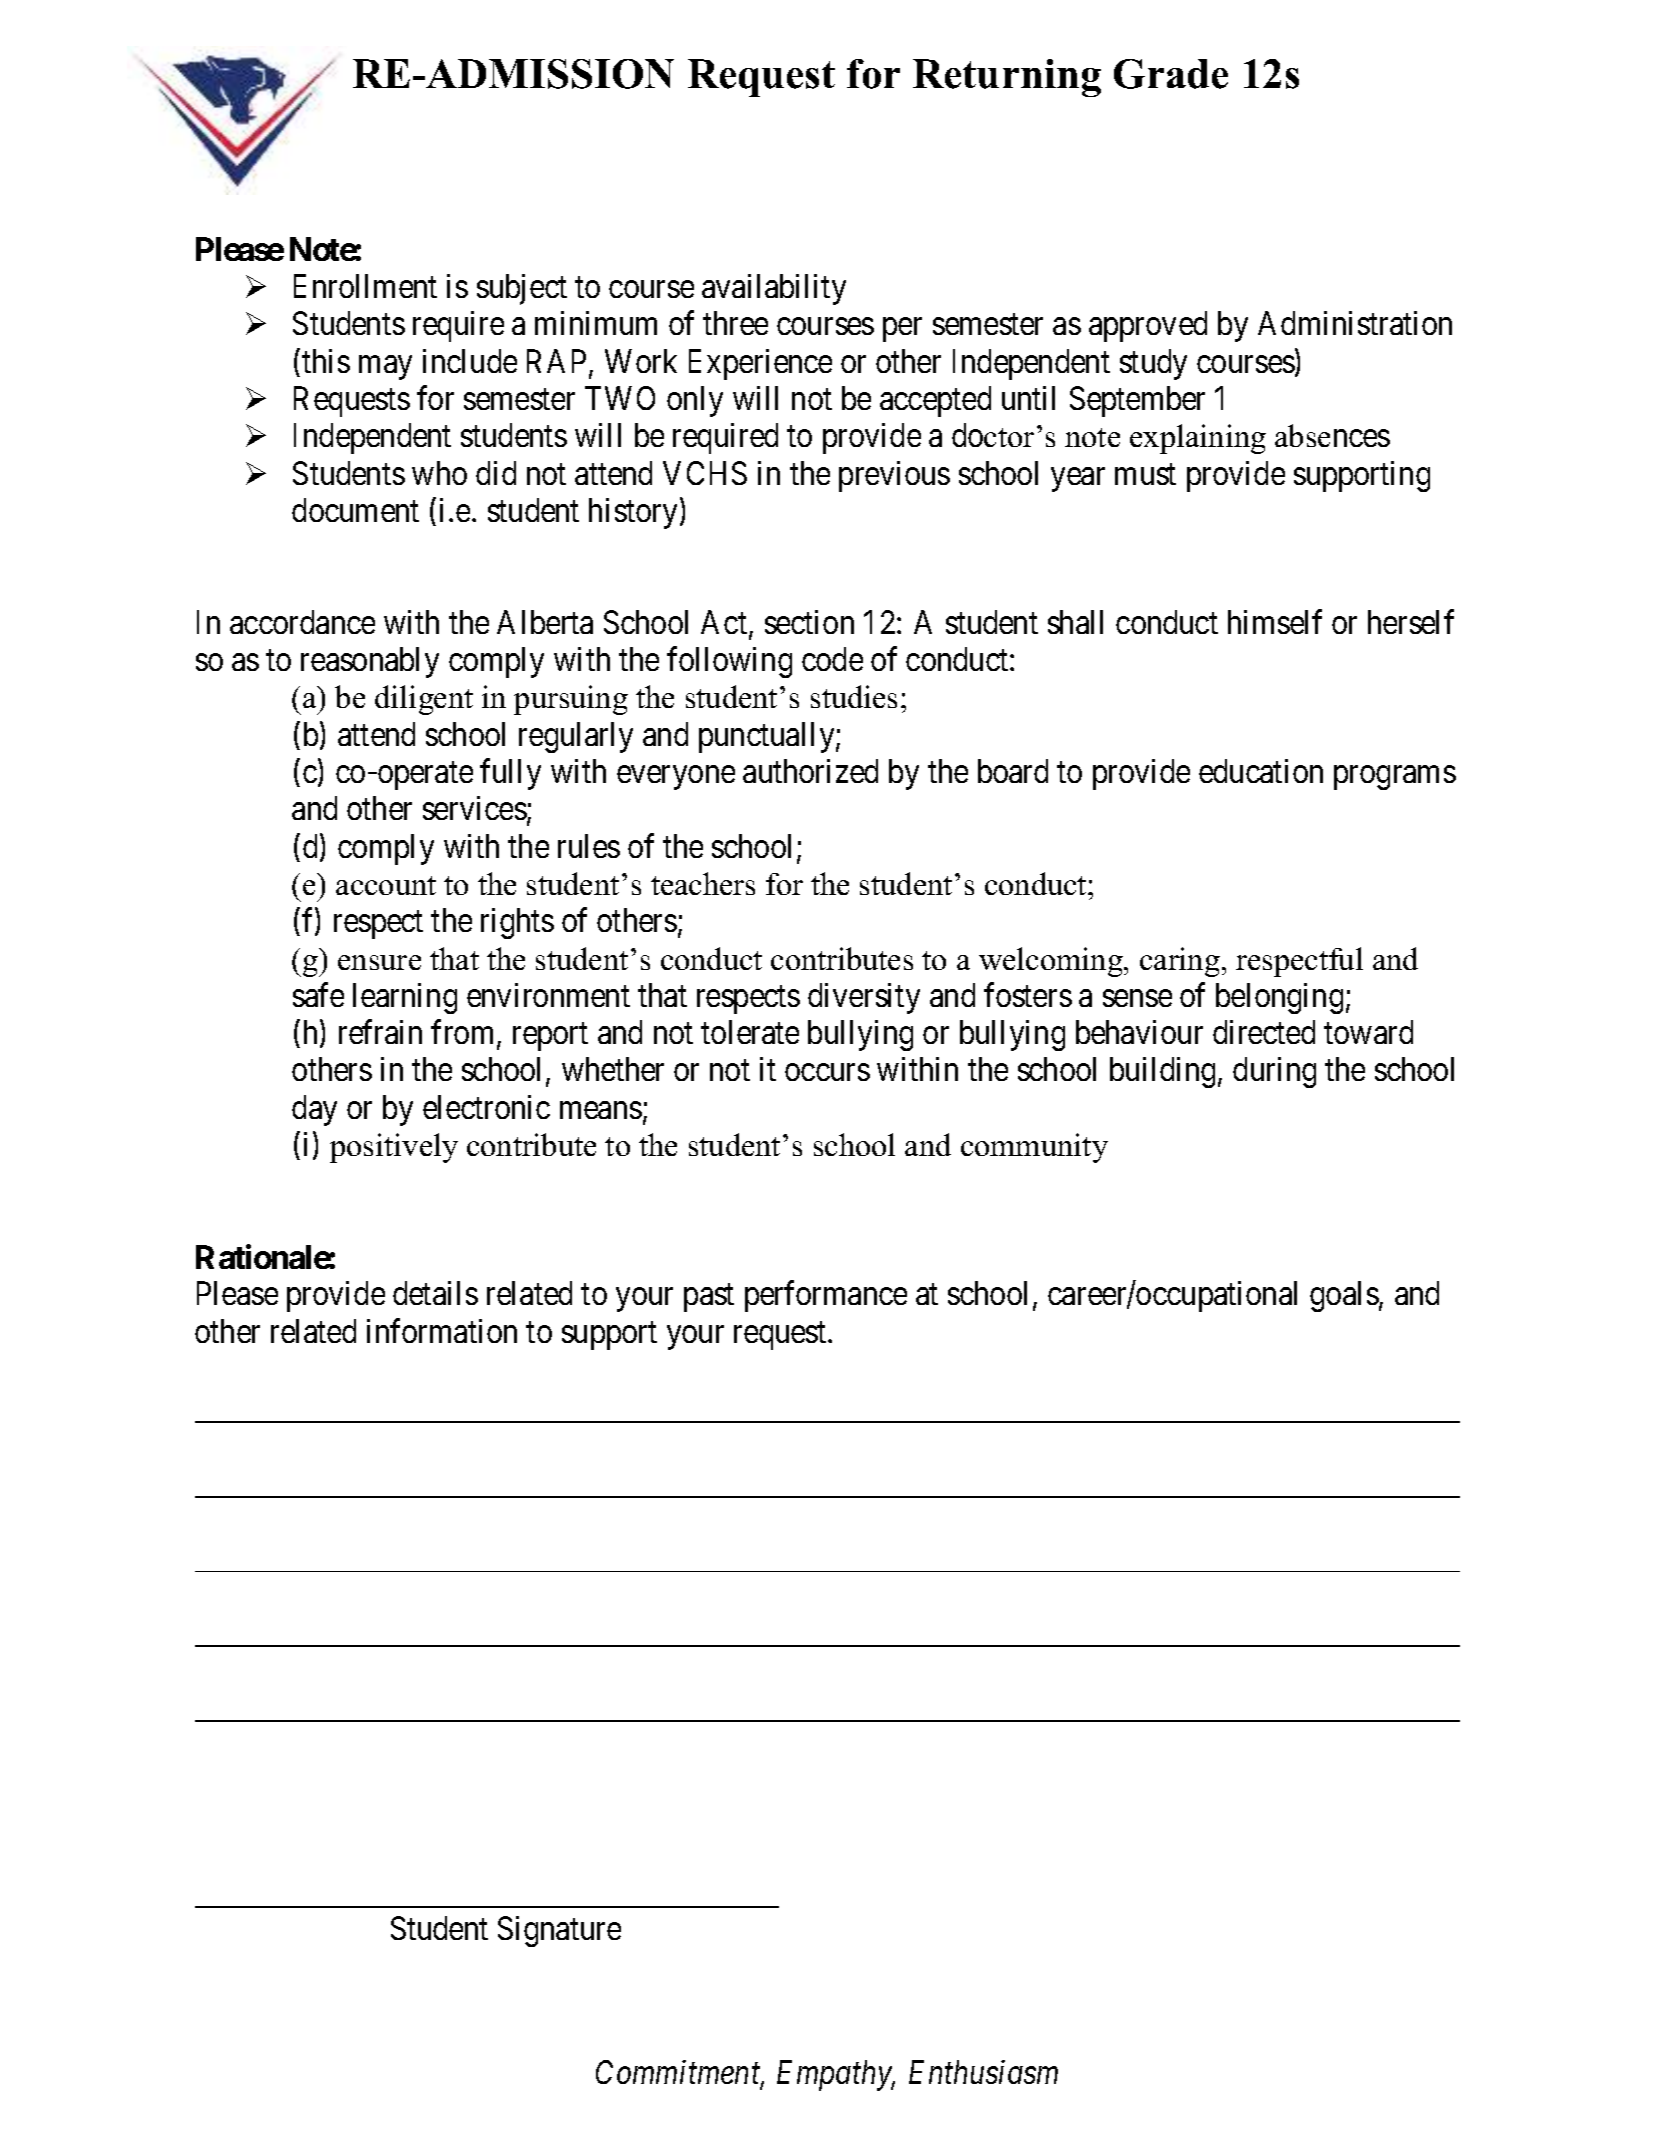  I want to click on Signature, so click(559, 1931).
